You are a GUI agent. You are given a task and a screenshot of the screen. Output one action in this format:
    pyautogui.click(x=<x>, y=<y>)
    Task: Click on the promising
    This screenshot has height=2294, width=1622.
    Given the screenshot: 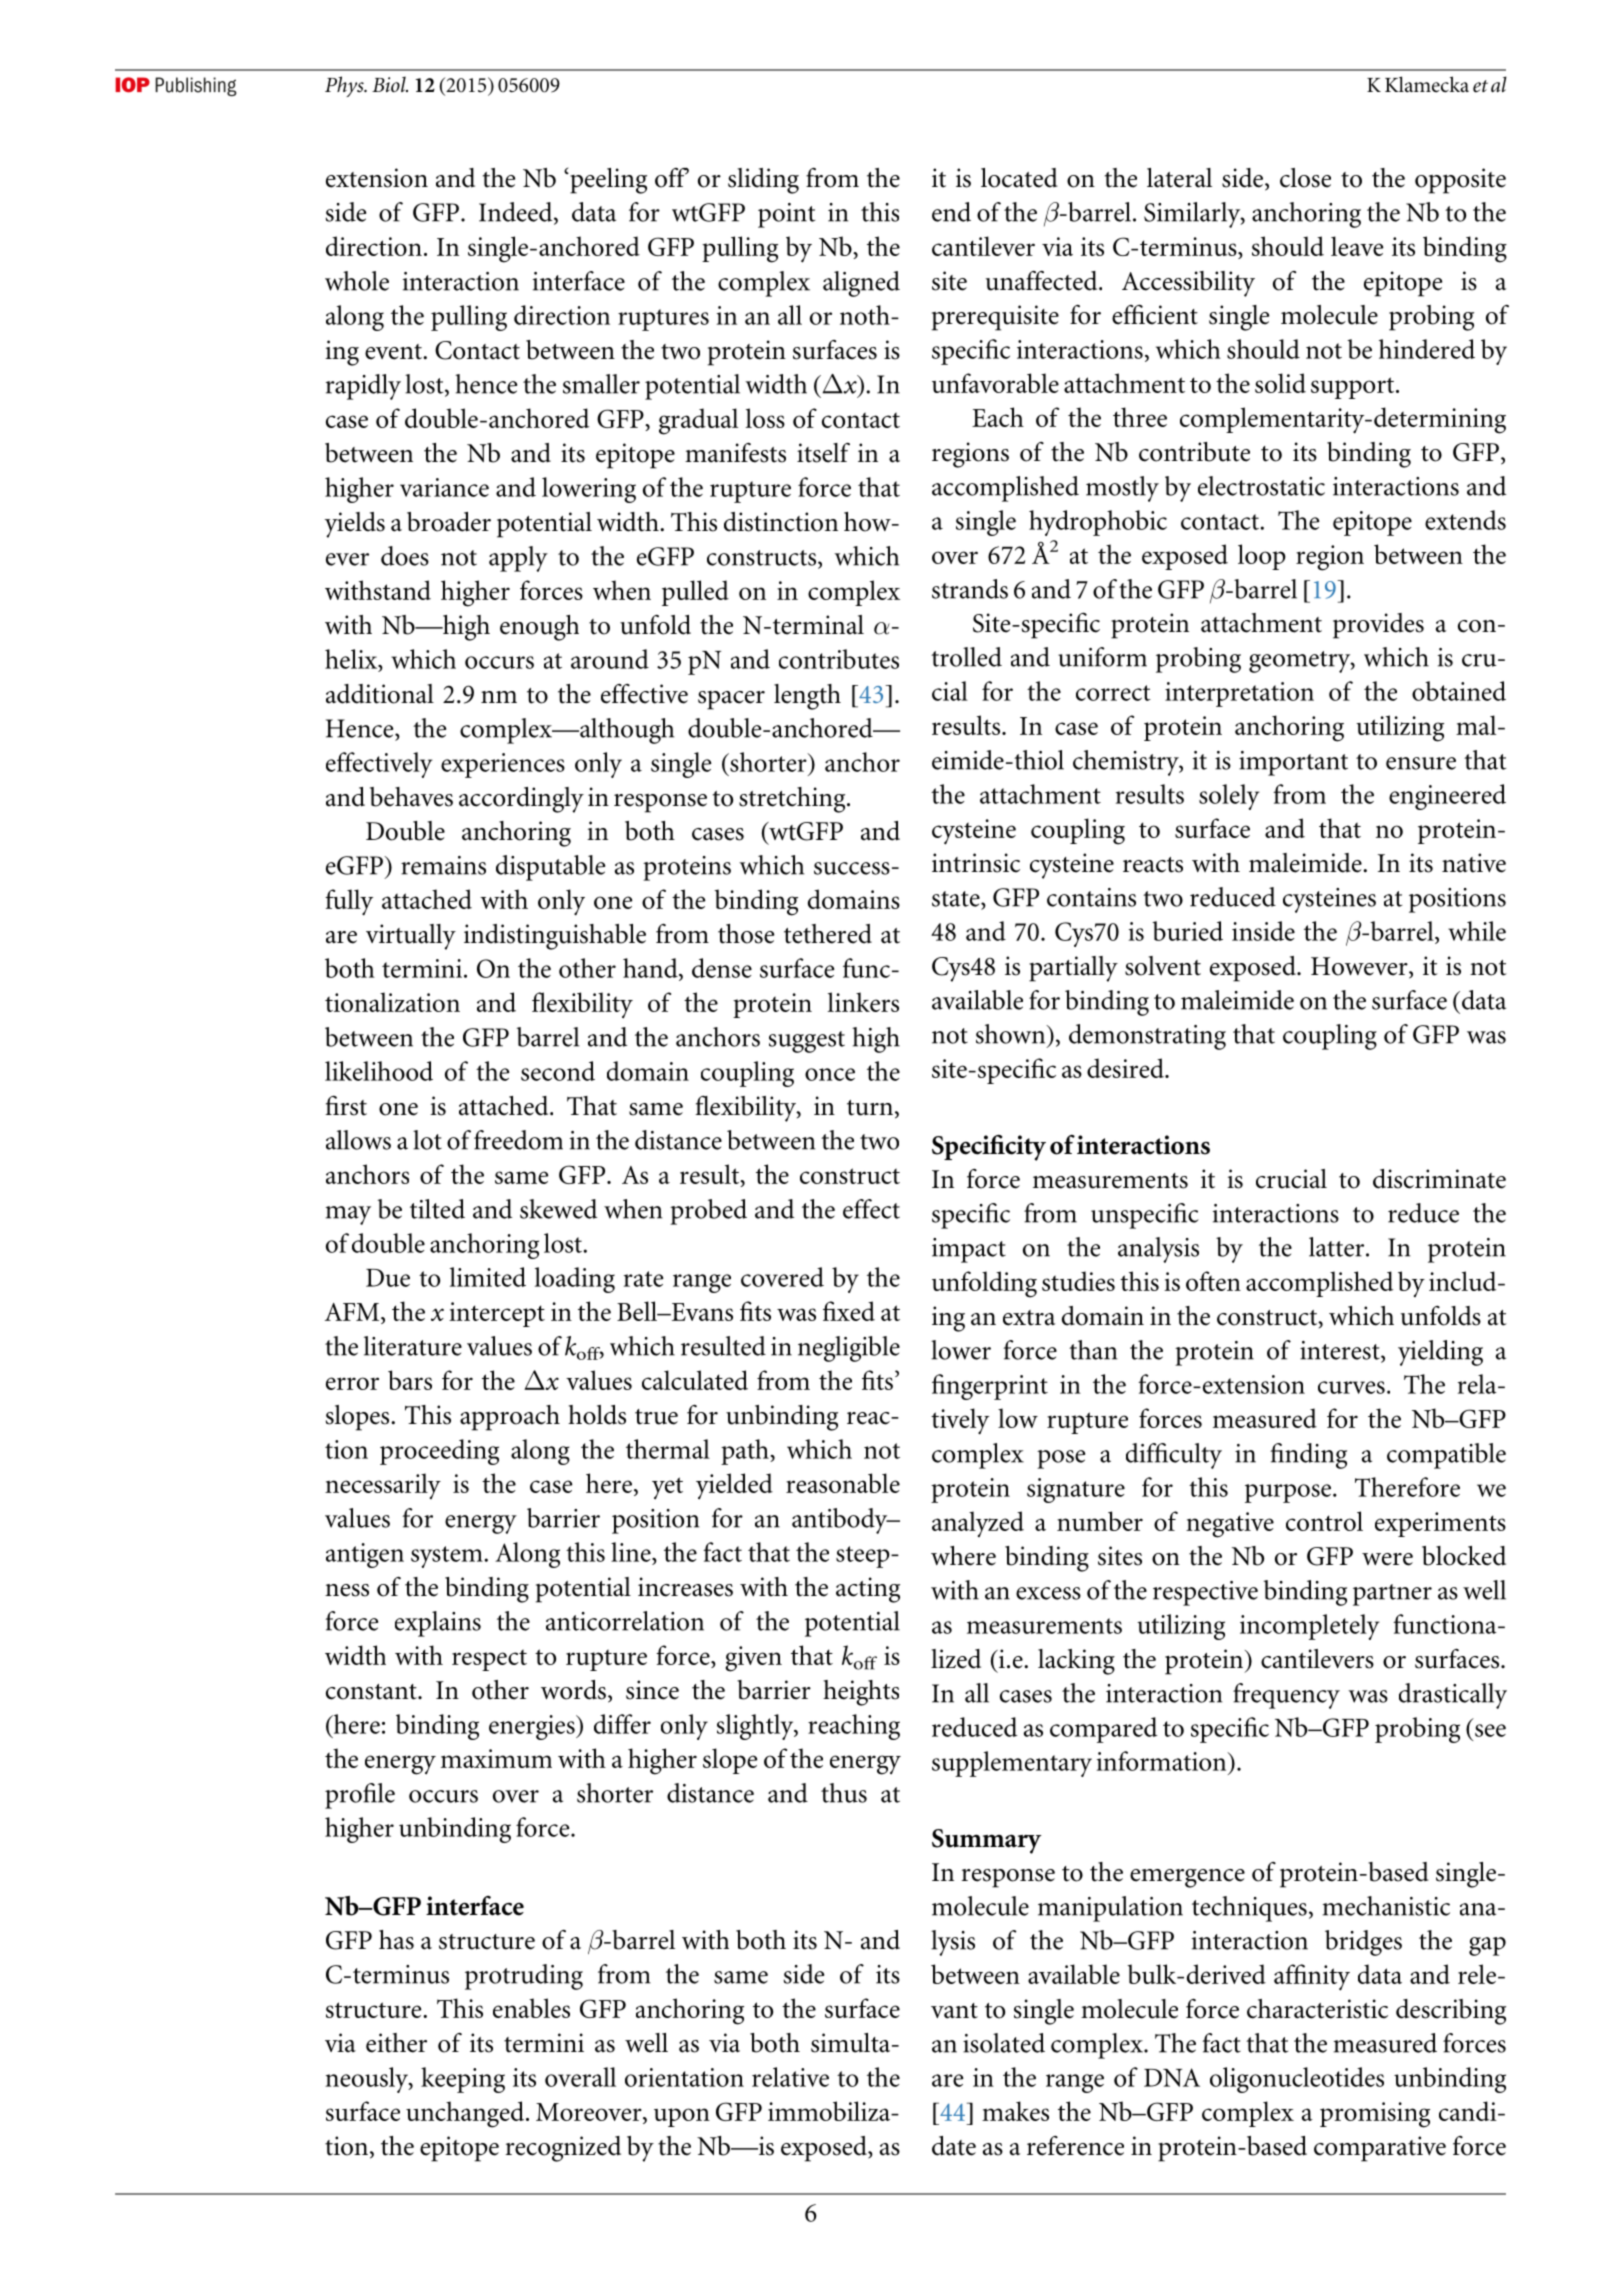 What is the action you would take?
    pyautogui.click(x=1375, y=2115)
